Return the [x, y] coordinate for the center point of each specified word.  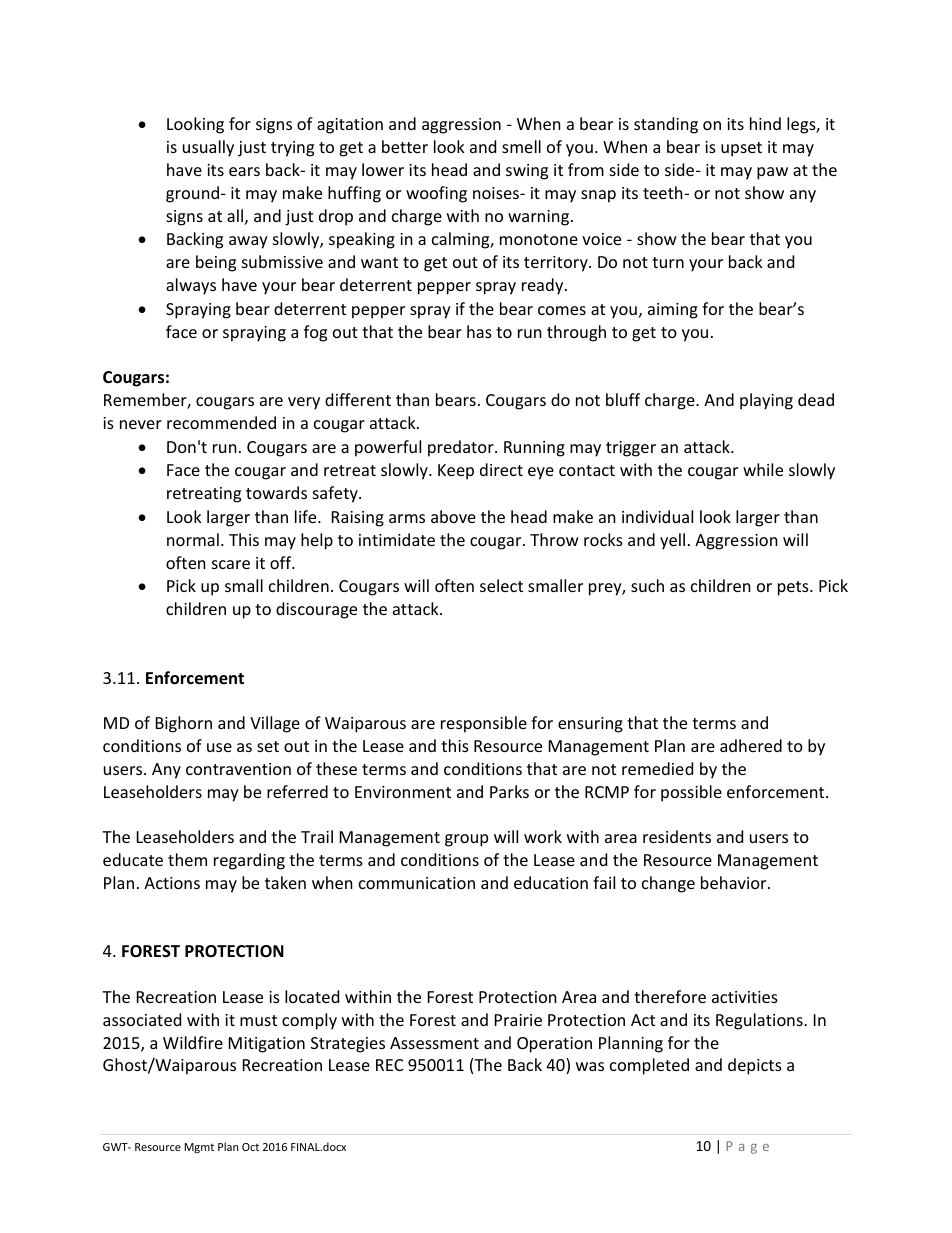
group [466, 840]
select [501, 585]
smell [521, 146]
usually [208, 148]
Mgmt [199, 1148]
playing [766, 401]
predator [462, 448]
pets [794, 588]
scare [231, 564]
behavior [735, 882]
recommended [221, 422]
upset [741, 149]
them [187, 859]
